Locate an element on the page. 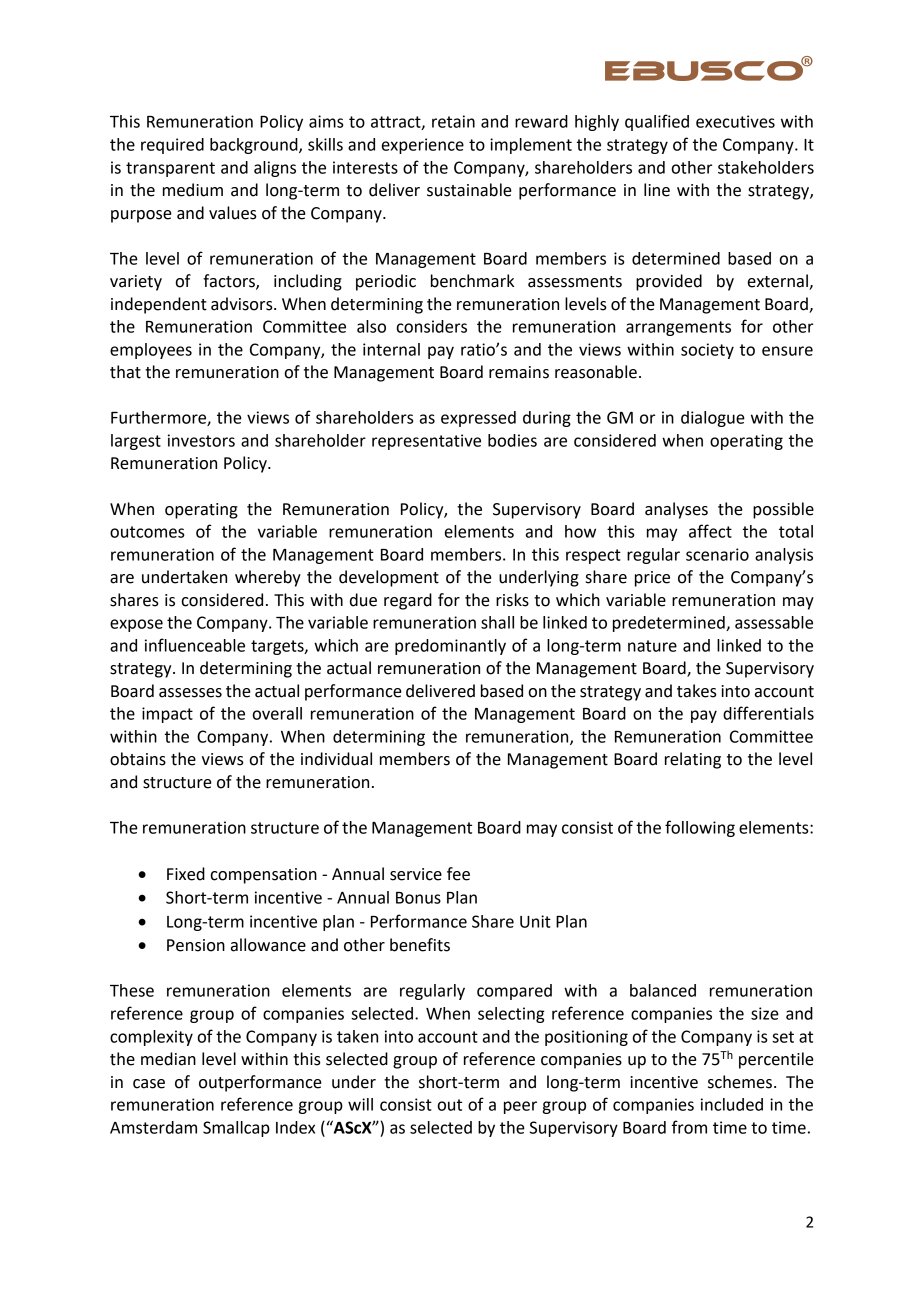 The width and height of the image is (924, 1308). relating is located at coordinates (693, 760).
